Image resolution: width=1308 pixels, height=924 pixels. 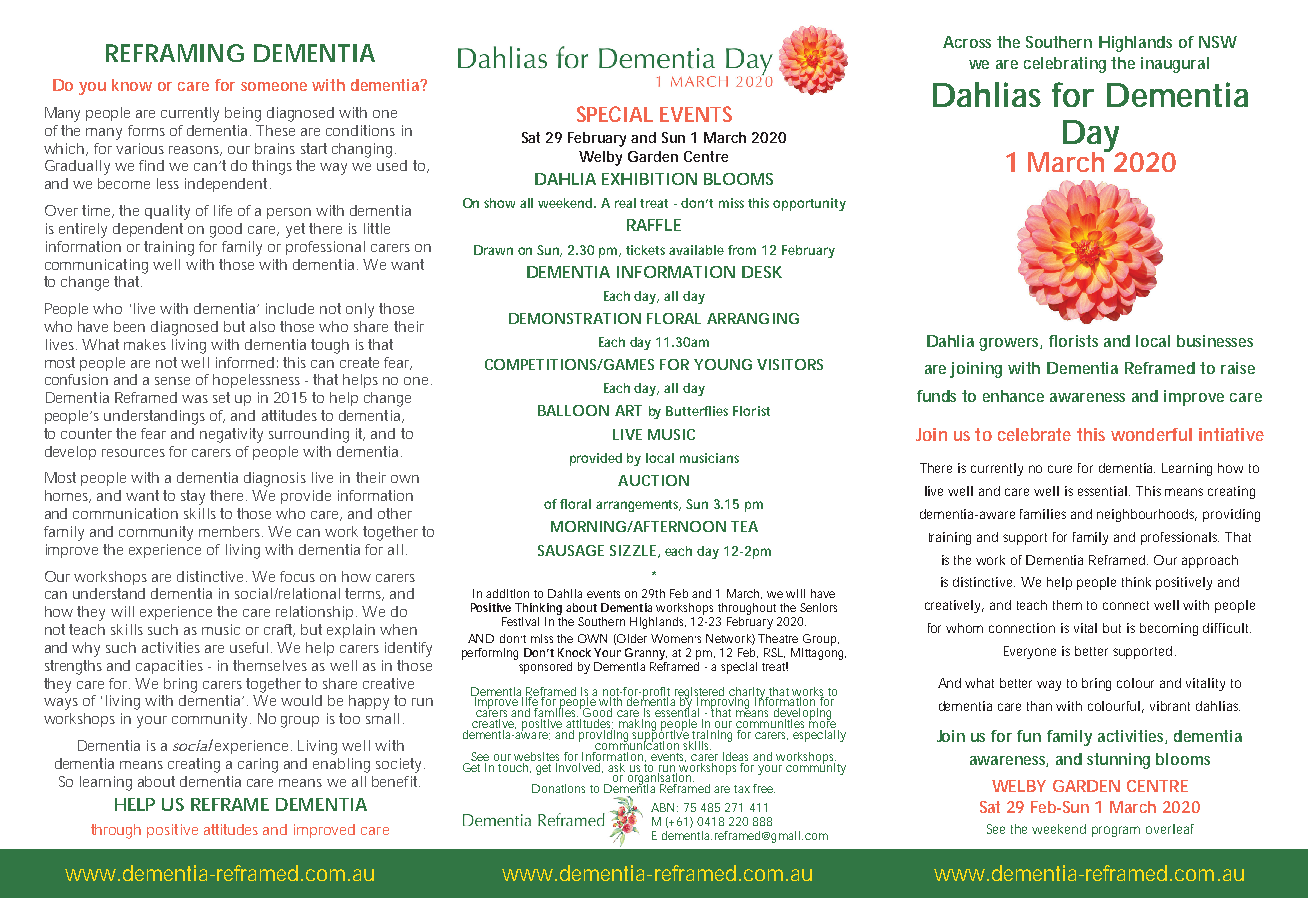 I want to click on AUCTION, so click(x=653, y=480).
